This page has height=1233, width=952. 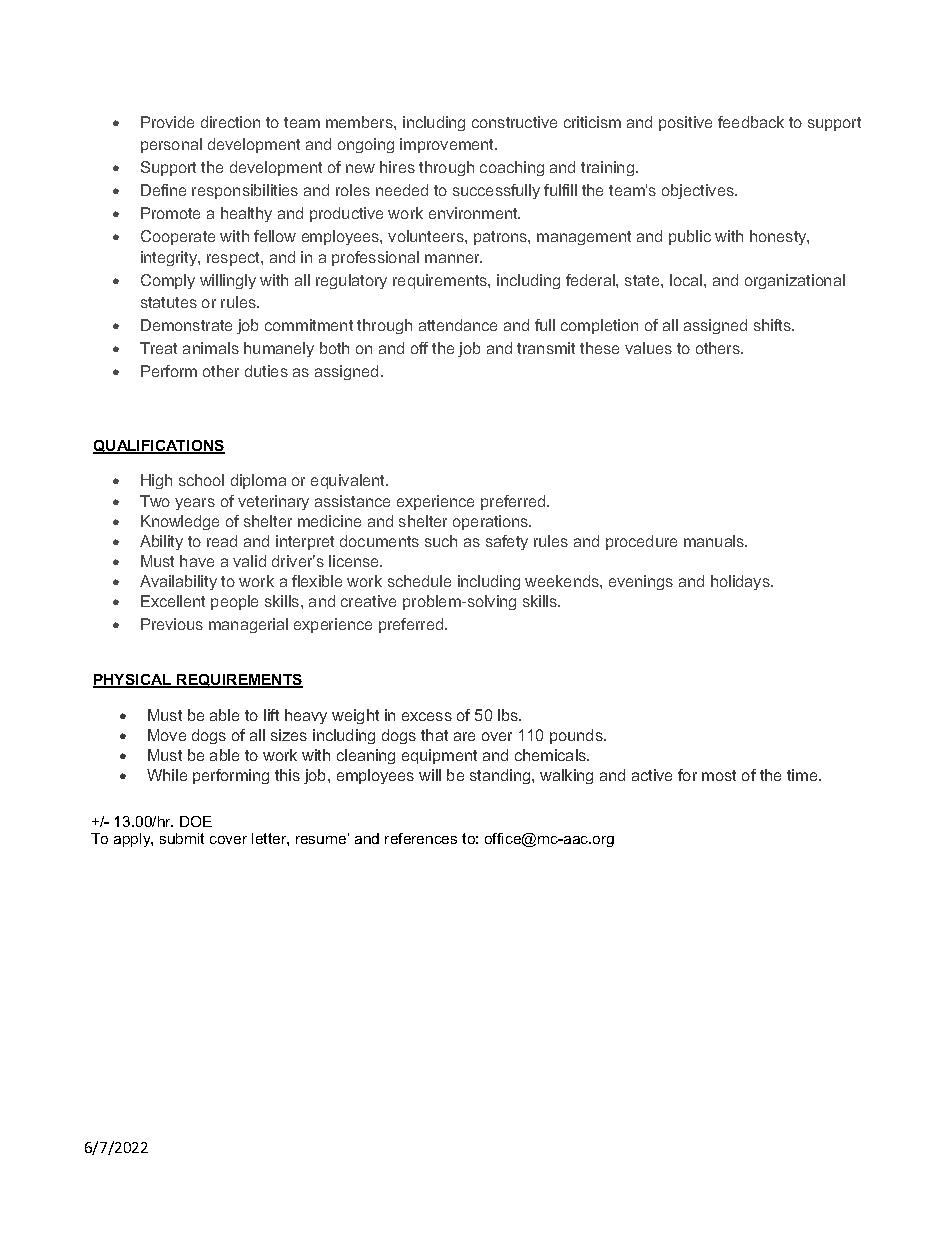 What do you see at coordinates (196, 821) in the page?
I see `DOE` at bounding box center [196, 821].
